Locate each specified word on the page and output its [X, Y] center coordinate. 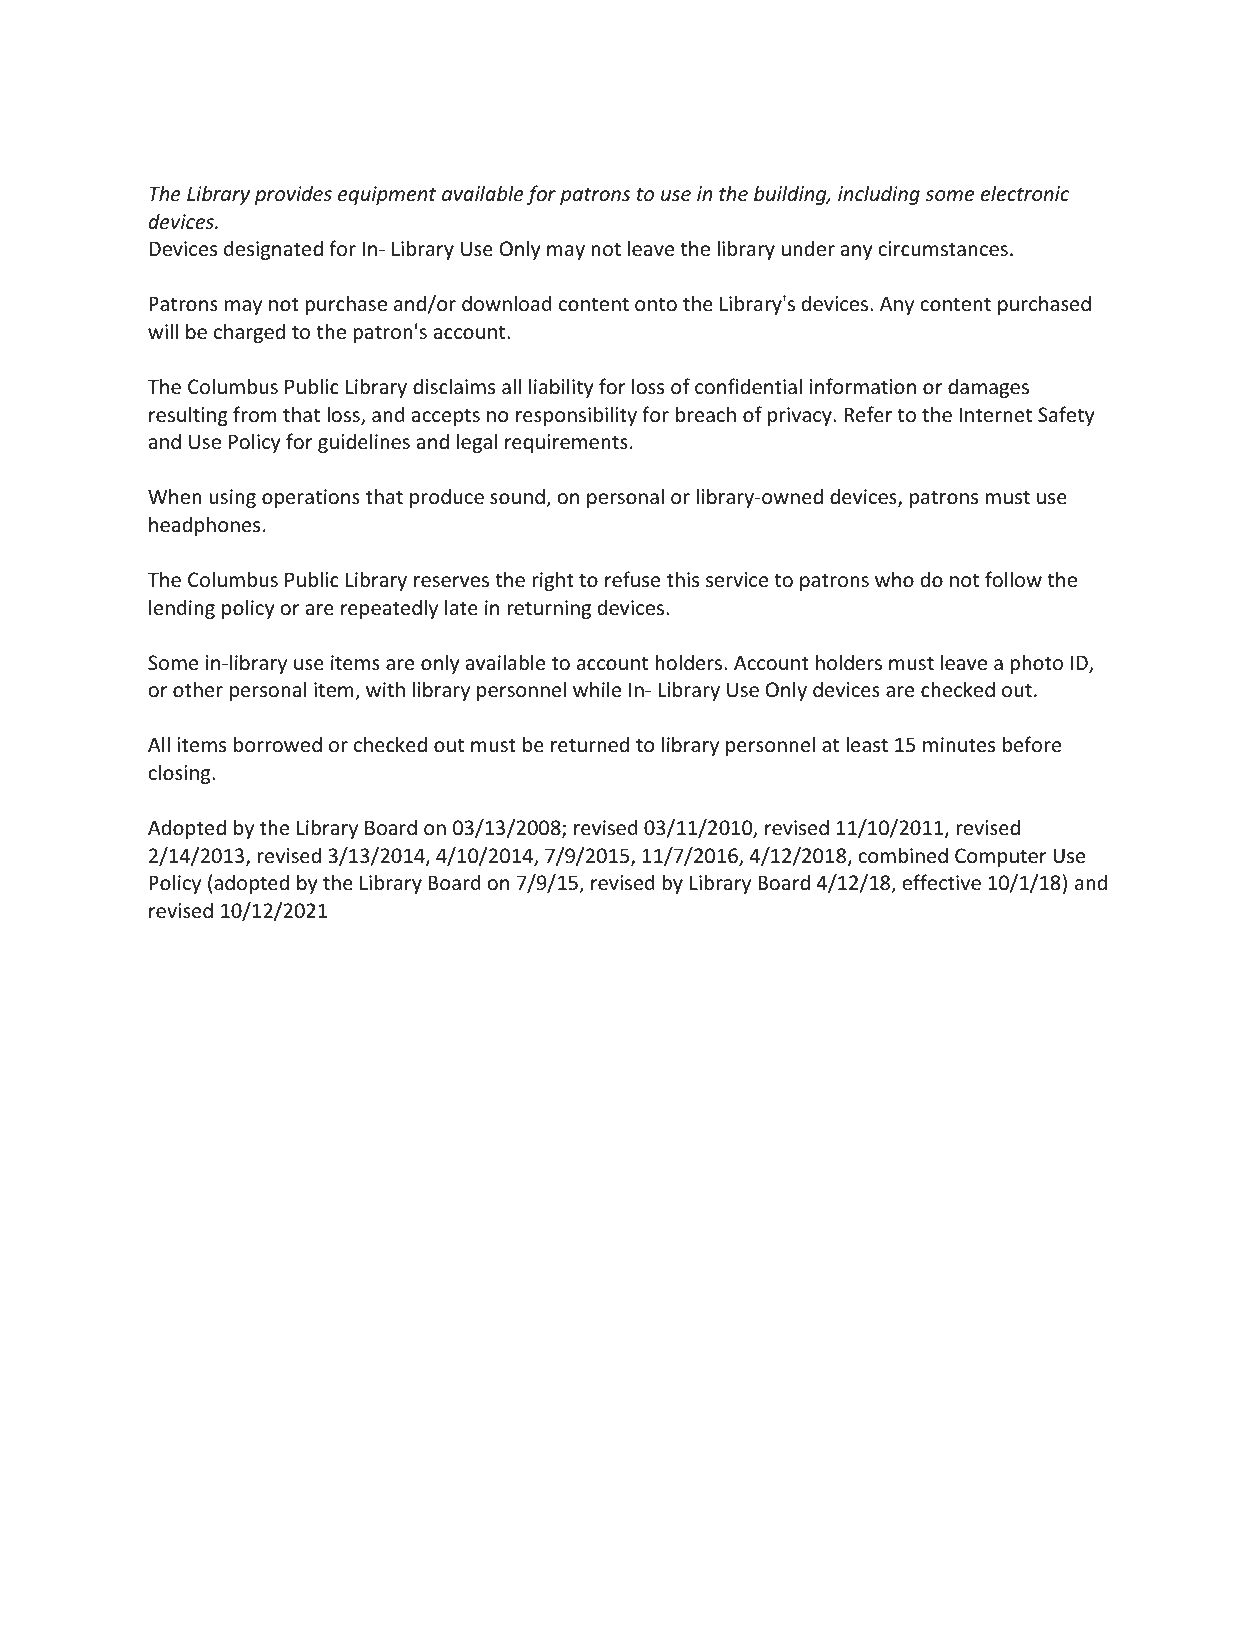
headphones [204, 526]
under [808, 248]
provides [293, 195]
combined [903, 855]
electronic [1025, 193]
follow [1013, 579]
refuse [632, 579]
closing [180, 774]
